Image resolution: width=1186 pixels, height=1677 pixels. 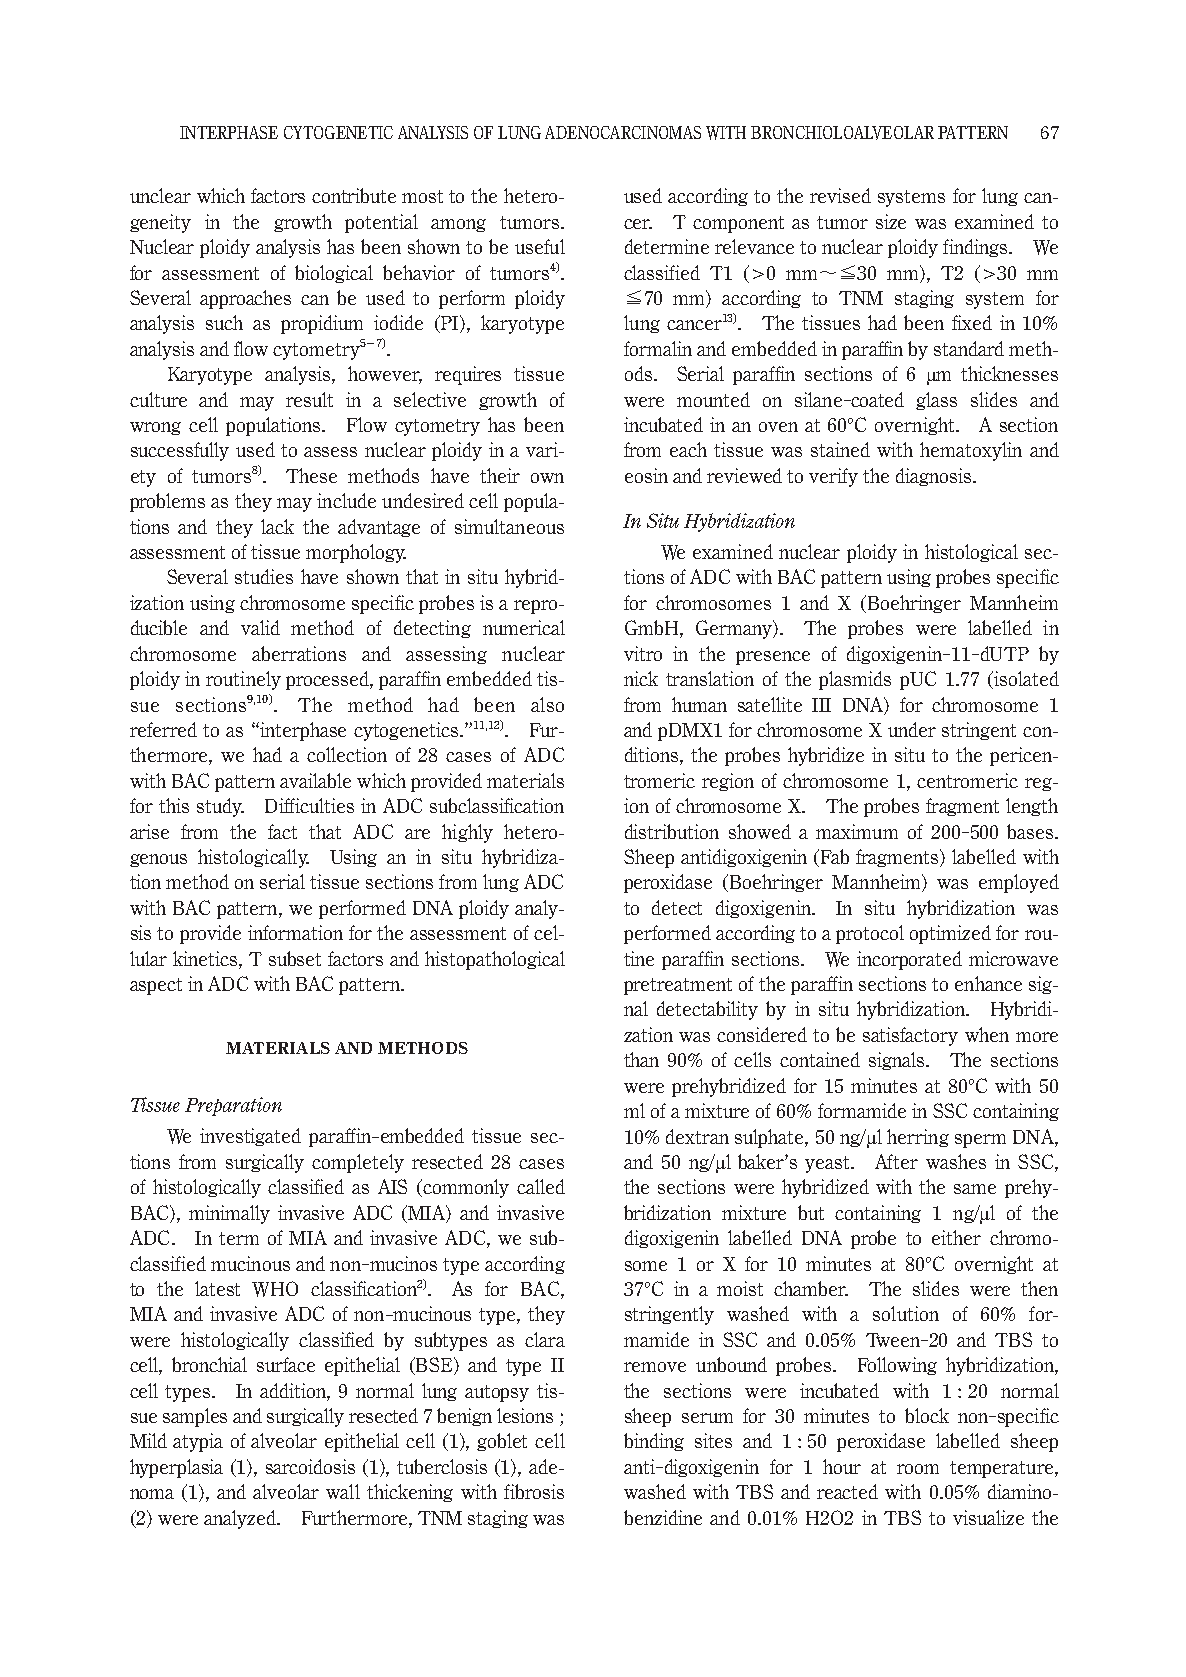 What do you see at coordinates (260, 627) in the document?
I see `valid` at bounding box center [260, 627].
